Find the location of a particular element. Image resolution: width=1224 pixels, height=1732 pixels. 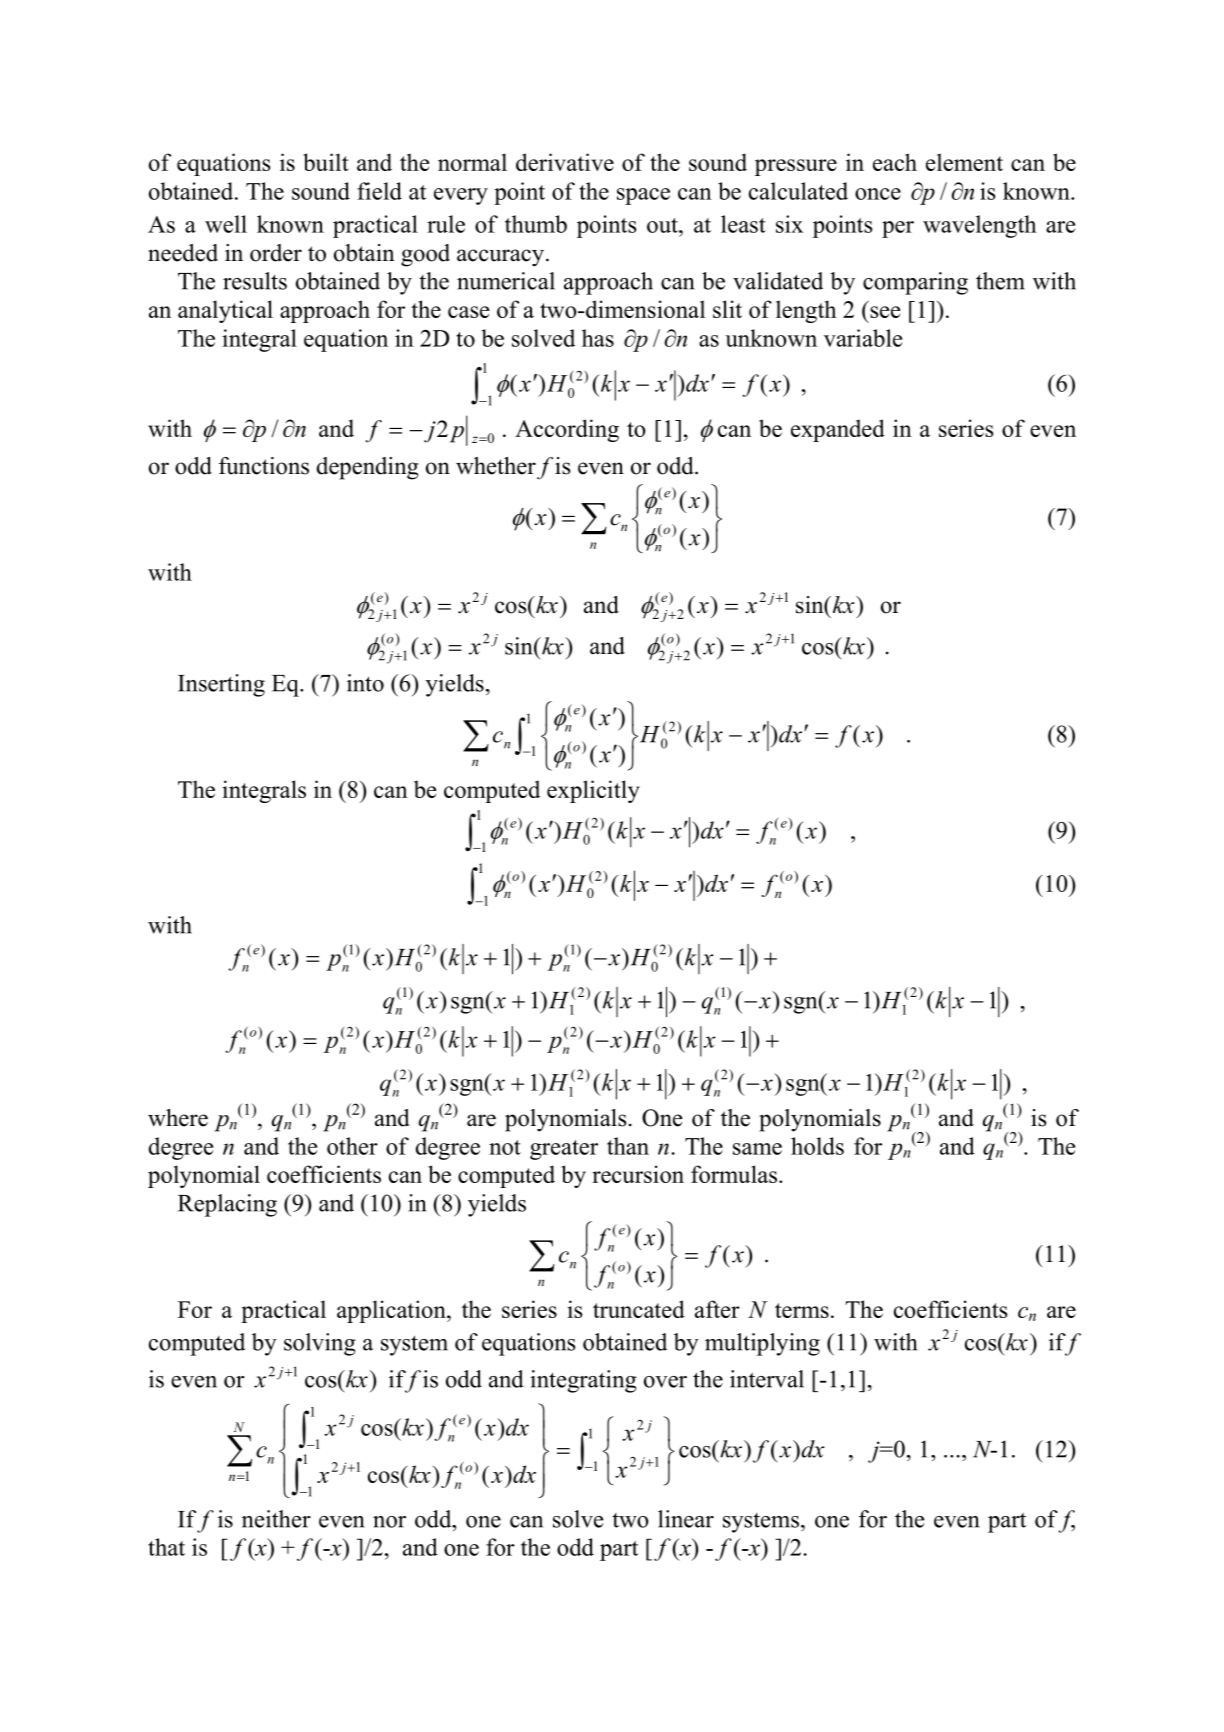

neither is located at coordinates (276, 1519).
